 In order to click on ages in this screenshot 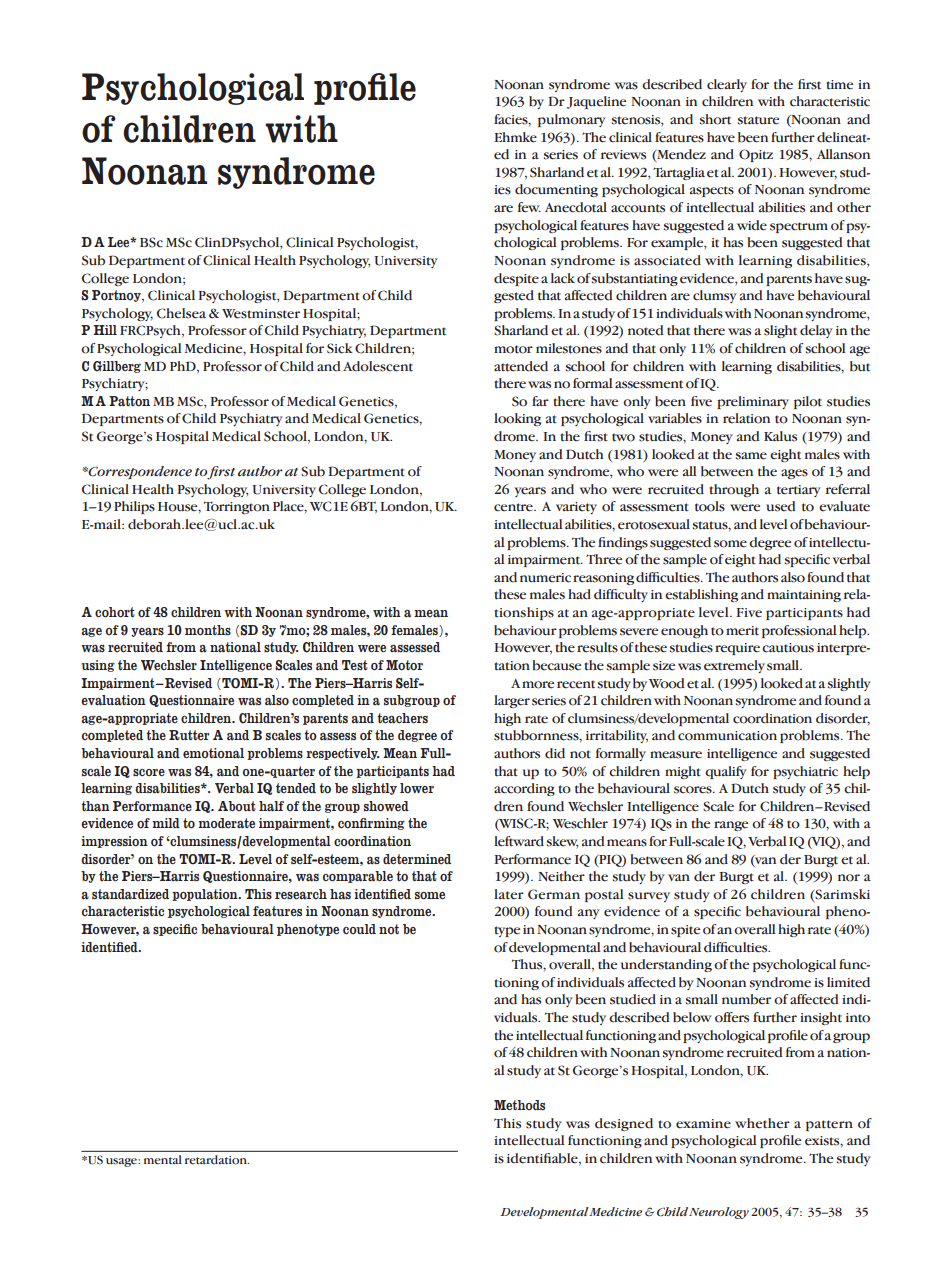, I will do `click(794, 474)`.
